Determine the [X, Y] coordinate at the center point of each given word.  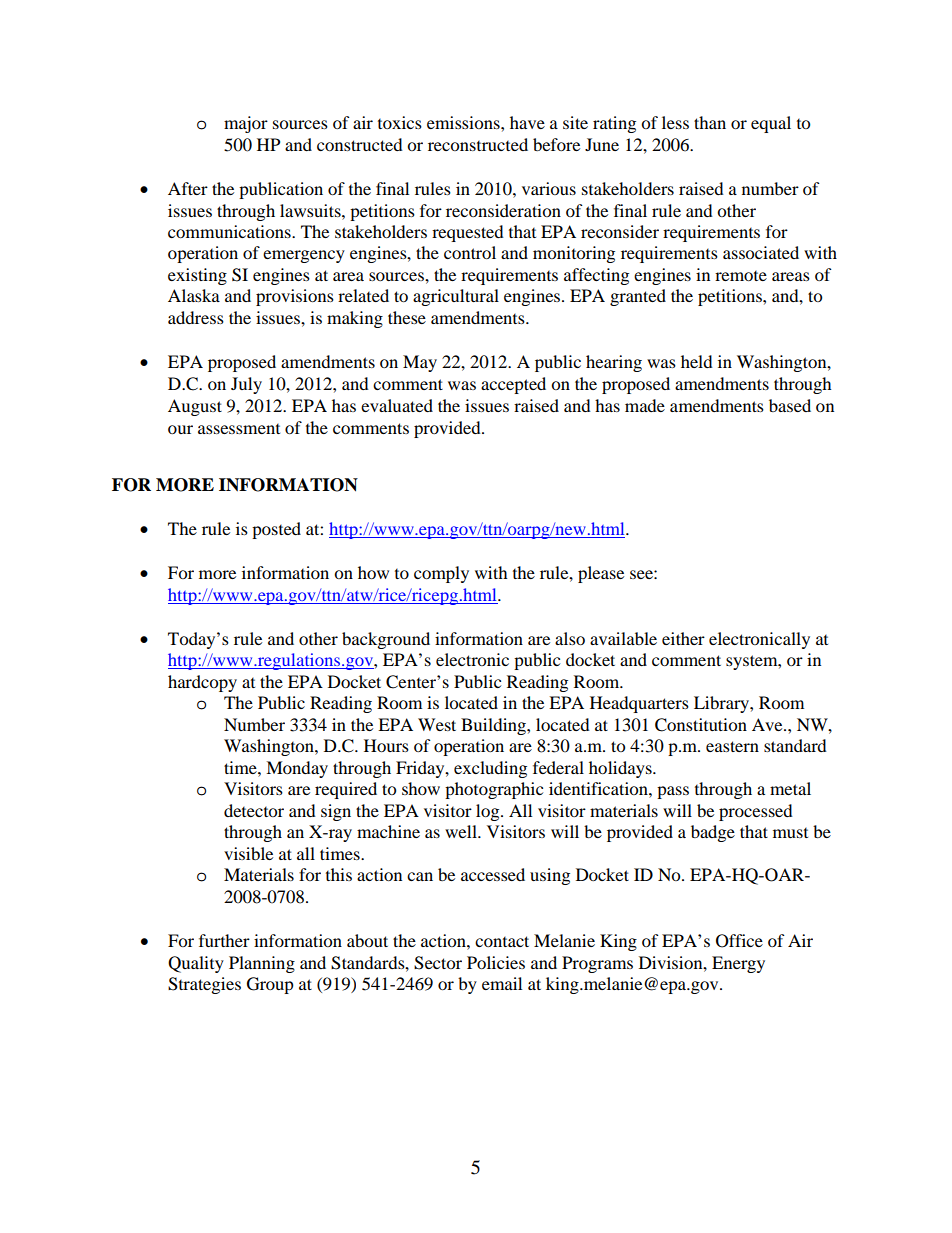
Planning [262, 964]
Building [494, 726]
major [246, 124]
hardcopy [202, 683]
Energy [738, 964]
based [790, 405]
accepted [513, 385]
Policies [496, 962]
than [710, 122]
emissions [464, 122]
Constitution [701, 725]
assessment [239, 429]
